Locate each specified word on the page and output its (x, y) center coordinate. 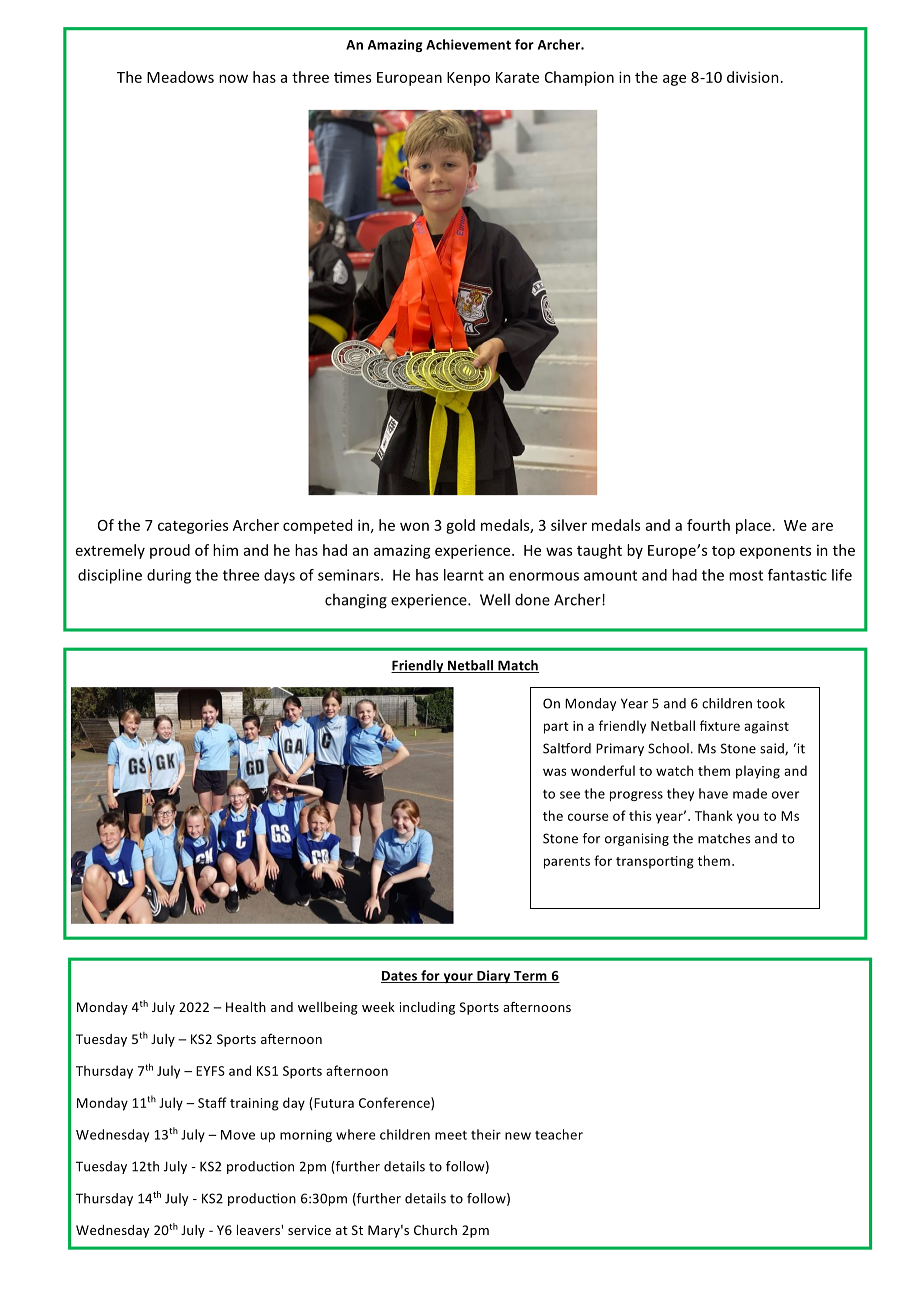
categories (193, 526)
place (753, 526)
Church (435, 1230)
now (233, 78)
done (532, 599)
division (753, 77)
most (746, 575)
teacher (559, 1134)
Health (246, 1007)
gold (460, 526)
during (169, 576)
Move (238, 1135)
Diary (494, 976)
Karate (517, 77)
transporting (655, 862)
